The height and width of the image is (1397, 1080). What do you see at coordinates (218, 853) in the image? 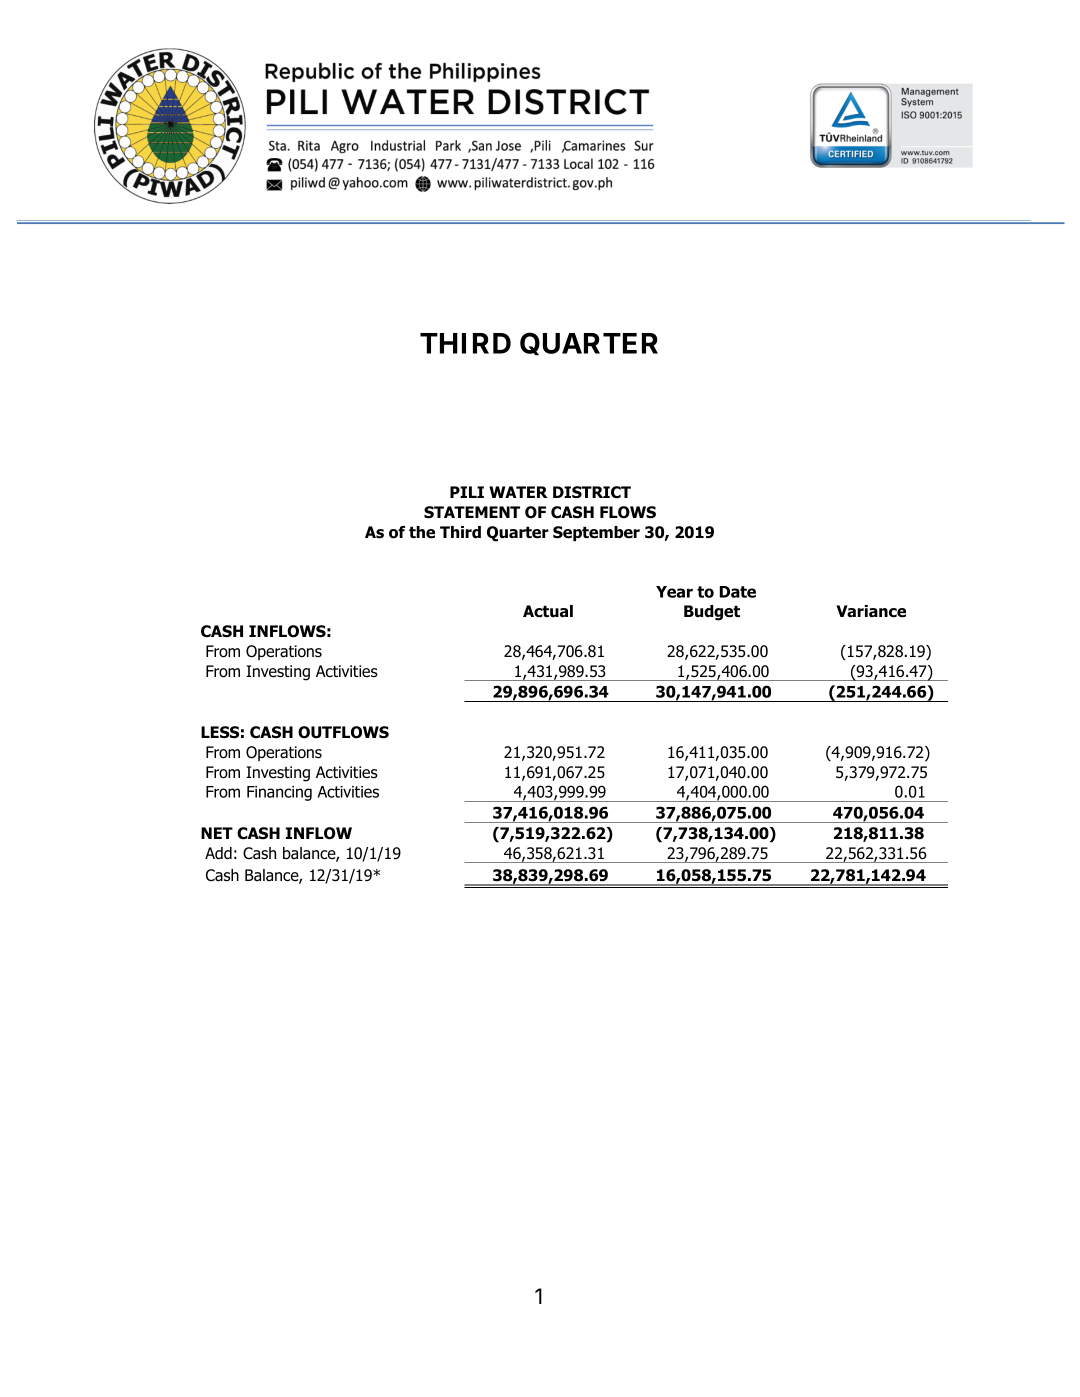
I see `Add` at bounding box center [218, 853].
